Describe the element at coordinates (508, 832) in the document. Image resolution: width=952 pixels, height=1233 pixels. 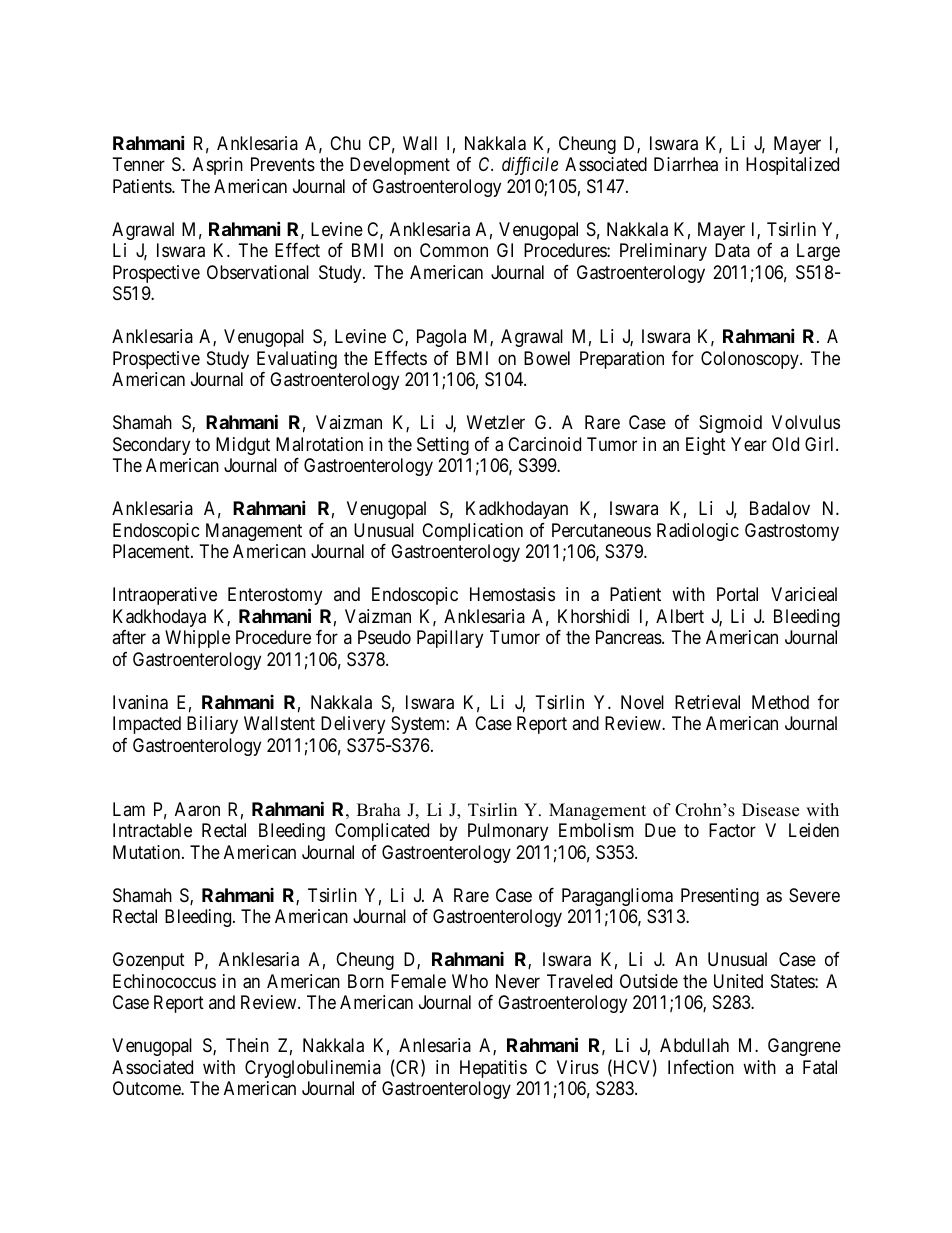
I see `Pulmonary` at that location.
